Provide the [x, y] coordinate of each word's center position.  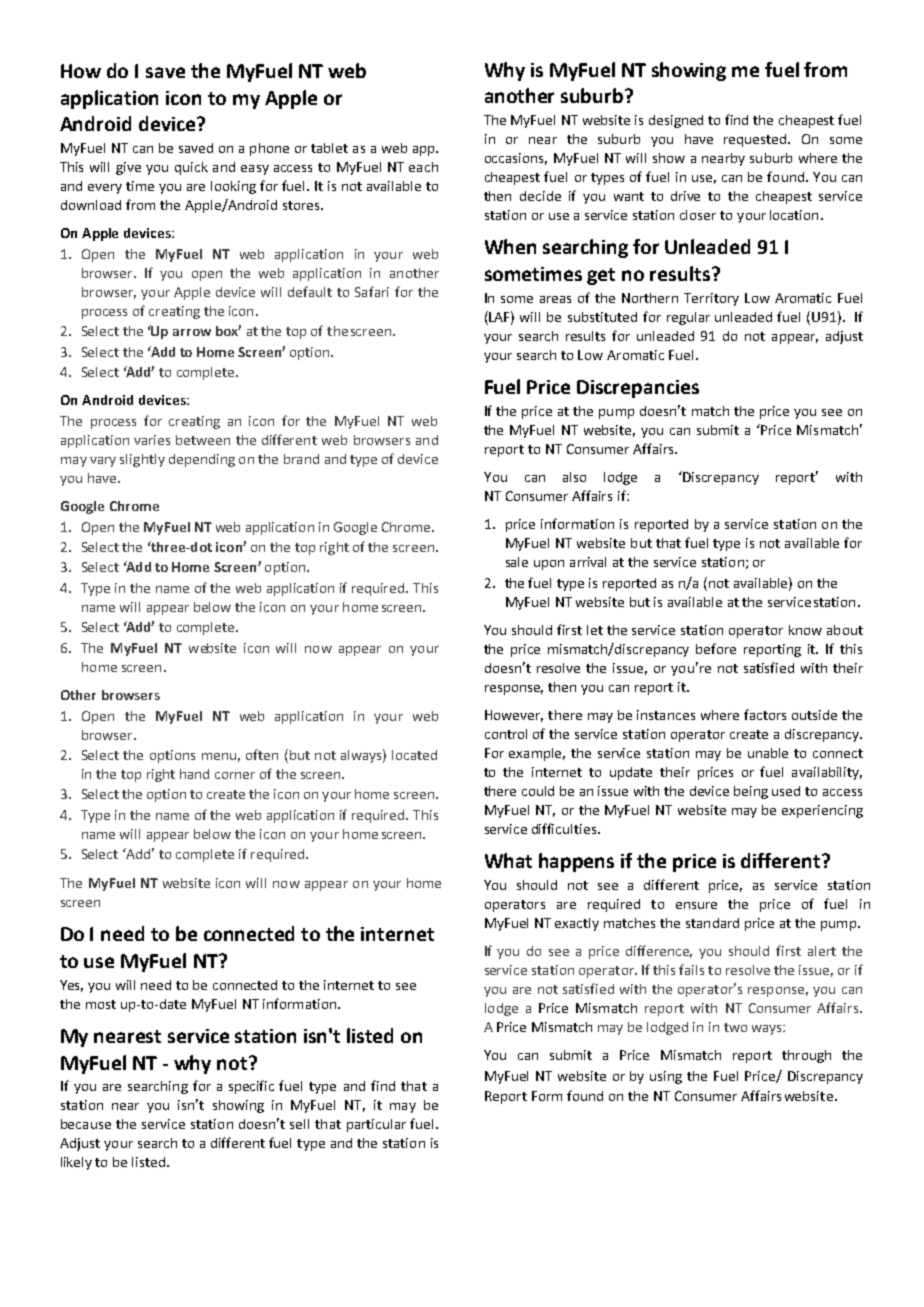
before [716, 648]
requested [756, 140]
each [423, 167]
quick [191, 168]
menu [219, 756]
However [514, 716]
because [86, 1124]
